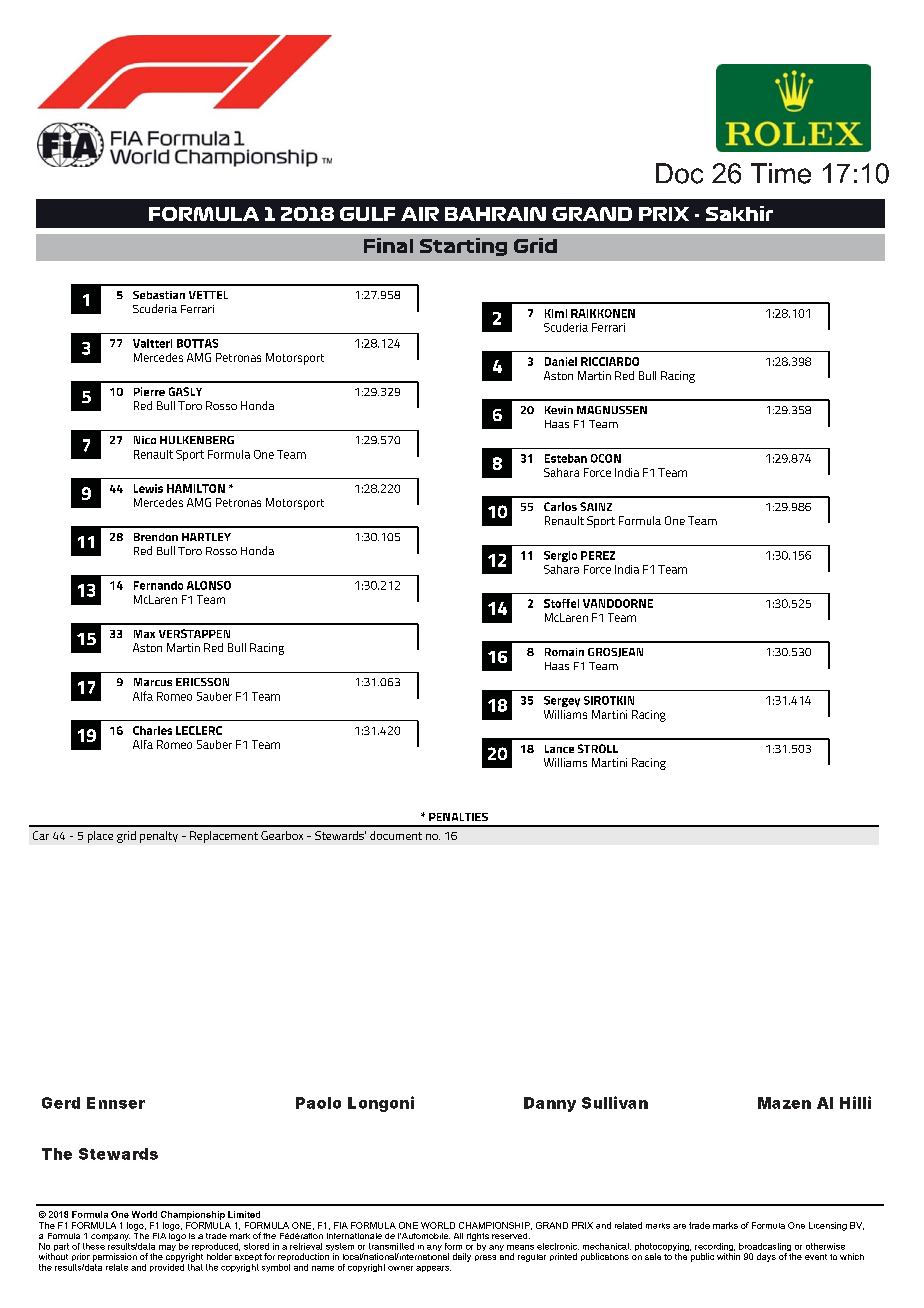 The image size is (924, 1308). What do you see at coordinates (766, 1248) in the document?
I see `broadcasting` at bounding box center [766, 1248].
